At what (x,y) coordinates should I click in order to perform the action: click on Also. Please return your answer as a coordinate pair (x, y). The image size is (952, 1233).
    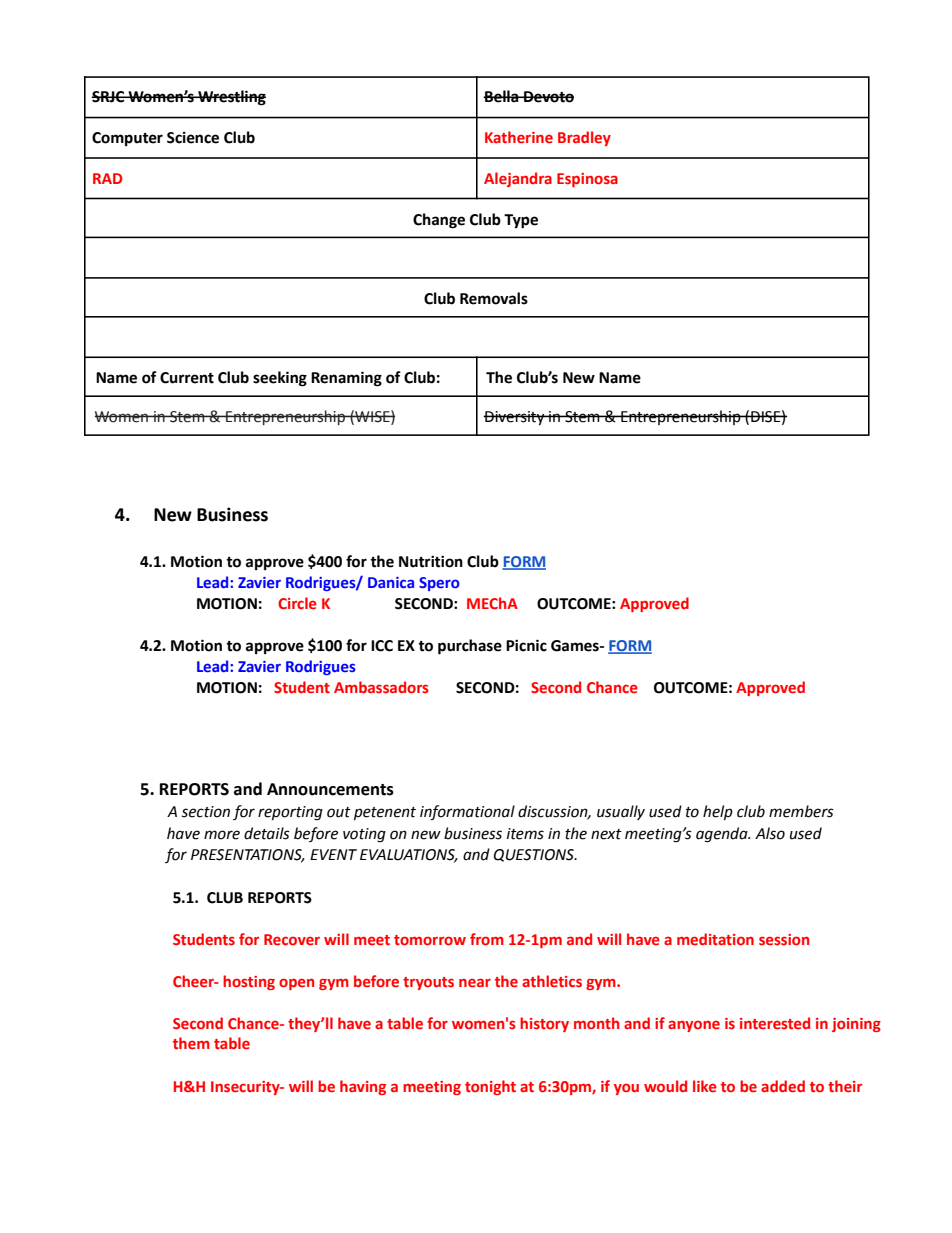
    Looking at the image, I should click on (770, 833).
